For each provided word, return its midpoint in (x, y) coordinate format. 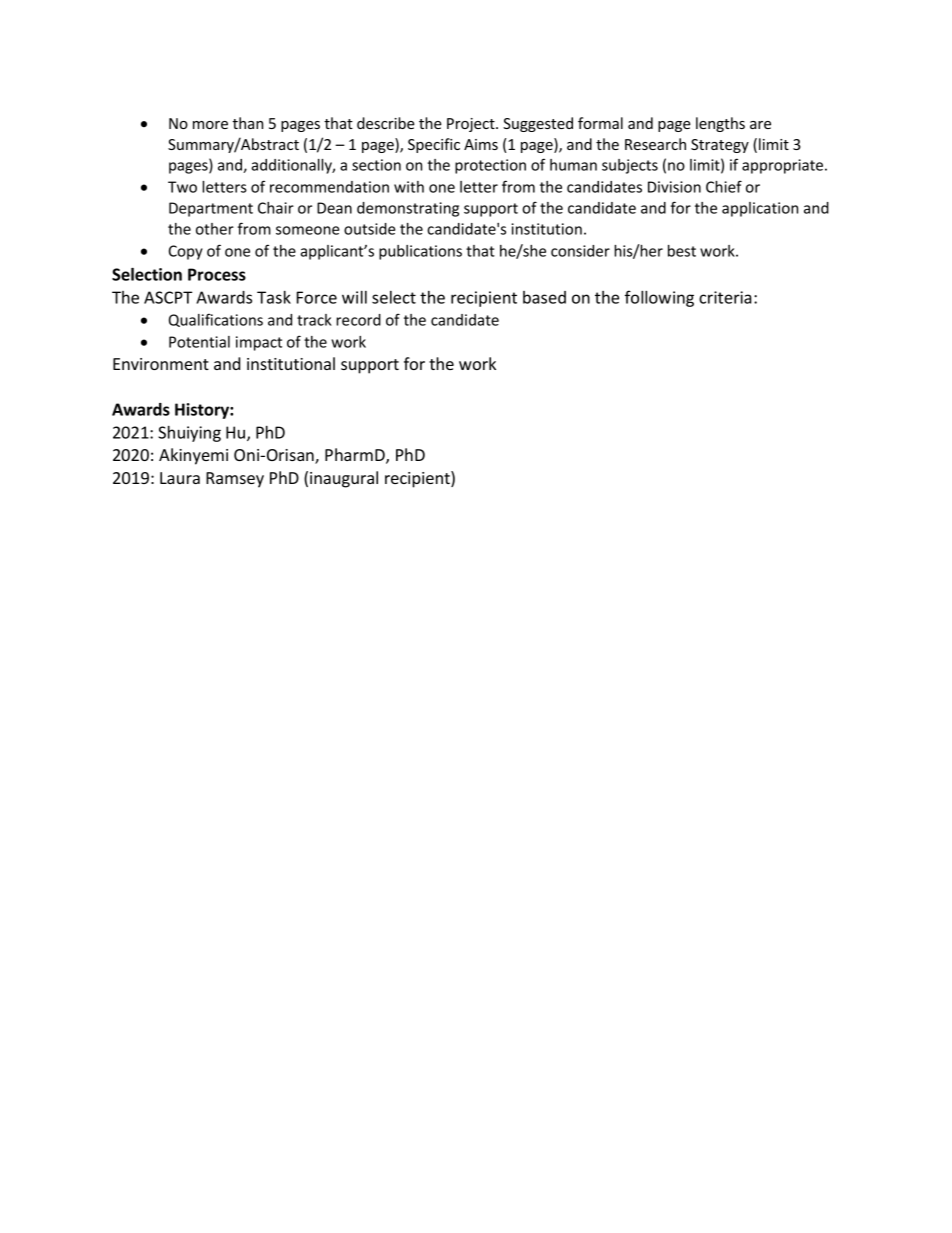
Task (274, 297)
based (544, 297)
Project (472, 125)
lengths (720, 124)
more (210, 125)
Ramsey (235, 480)
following (659, 298)
